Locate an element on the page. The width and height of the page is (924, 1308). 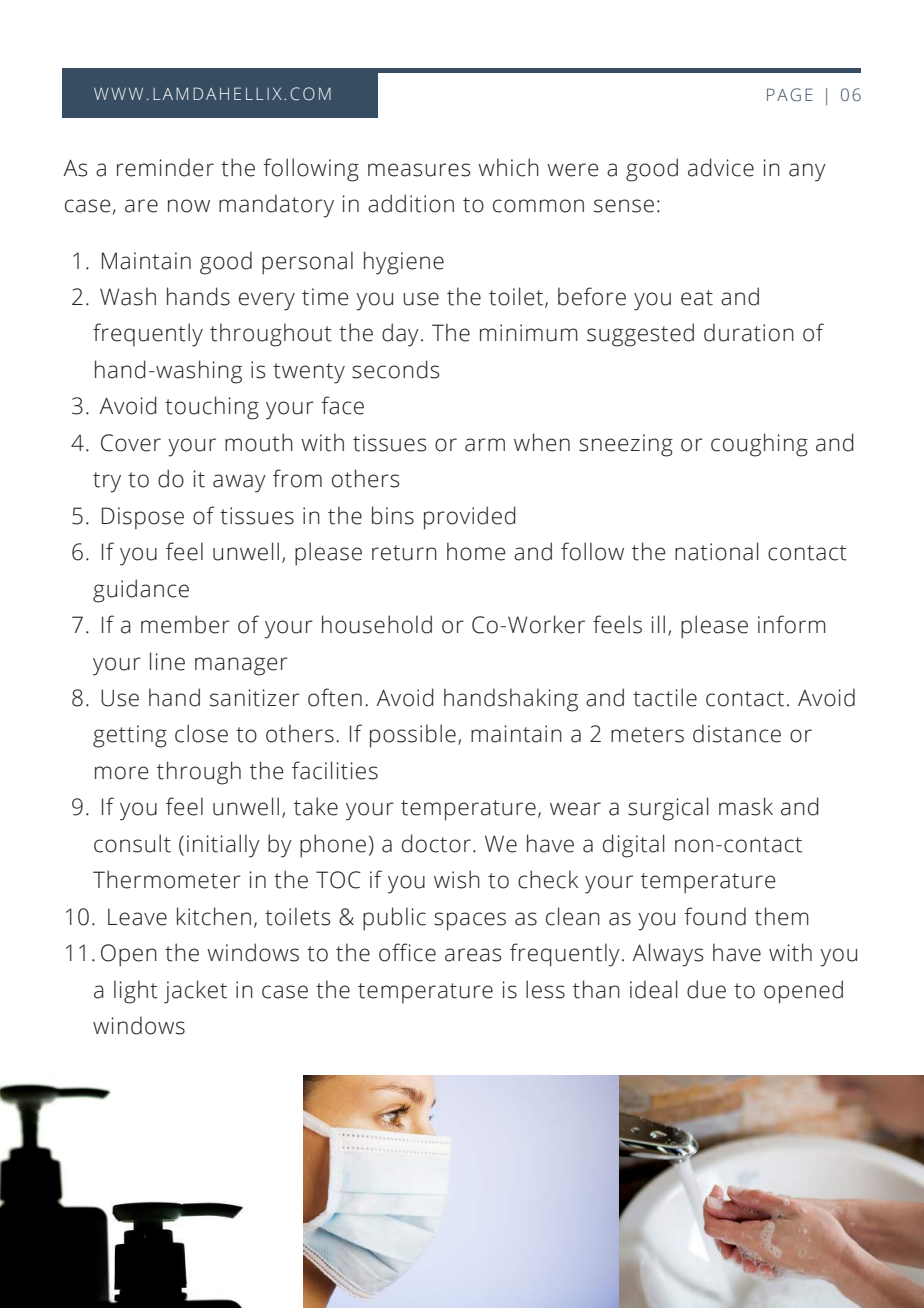
advice is located at coordinates (721, 167).
